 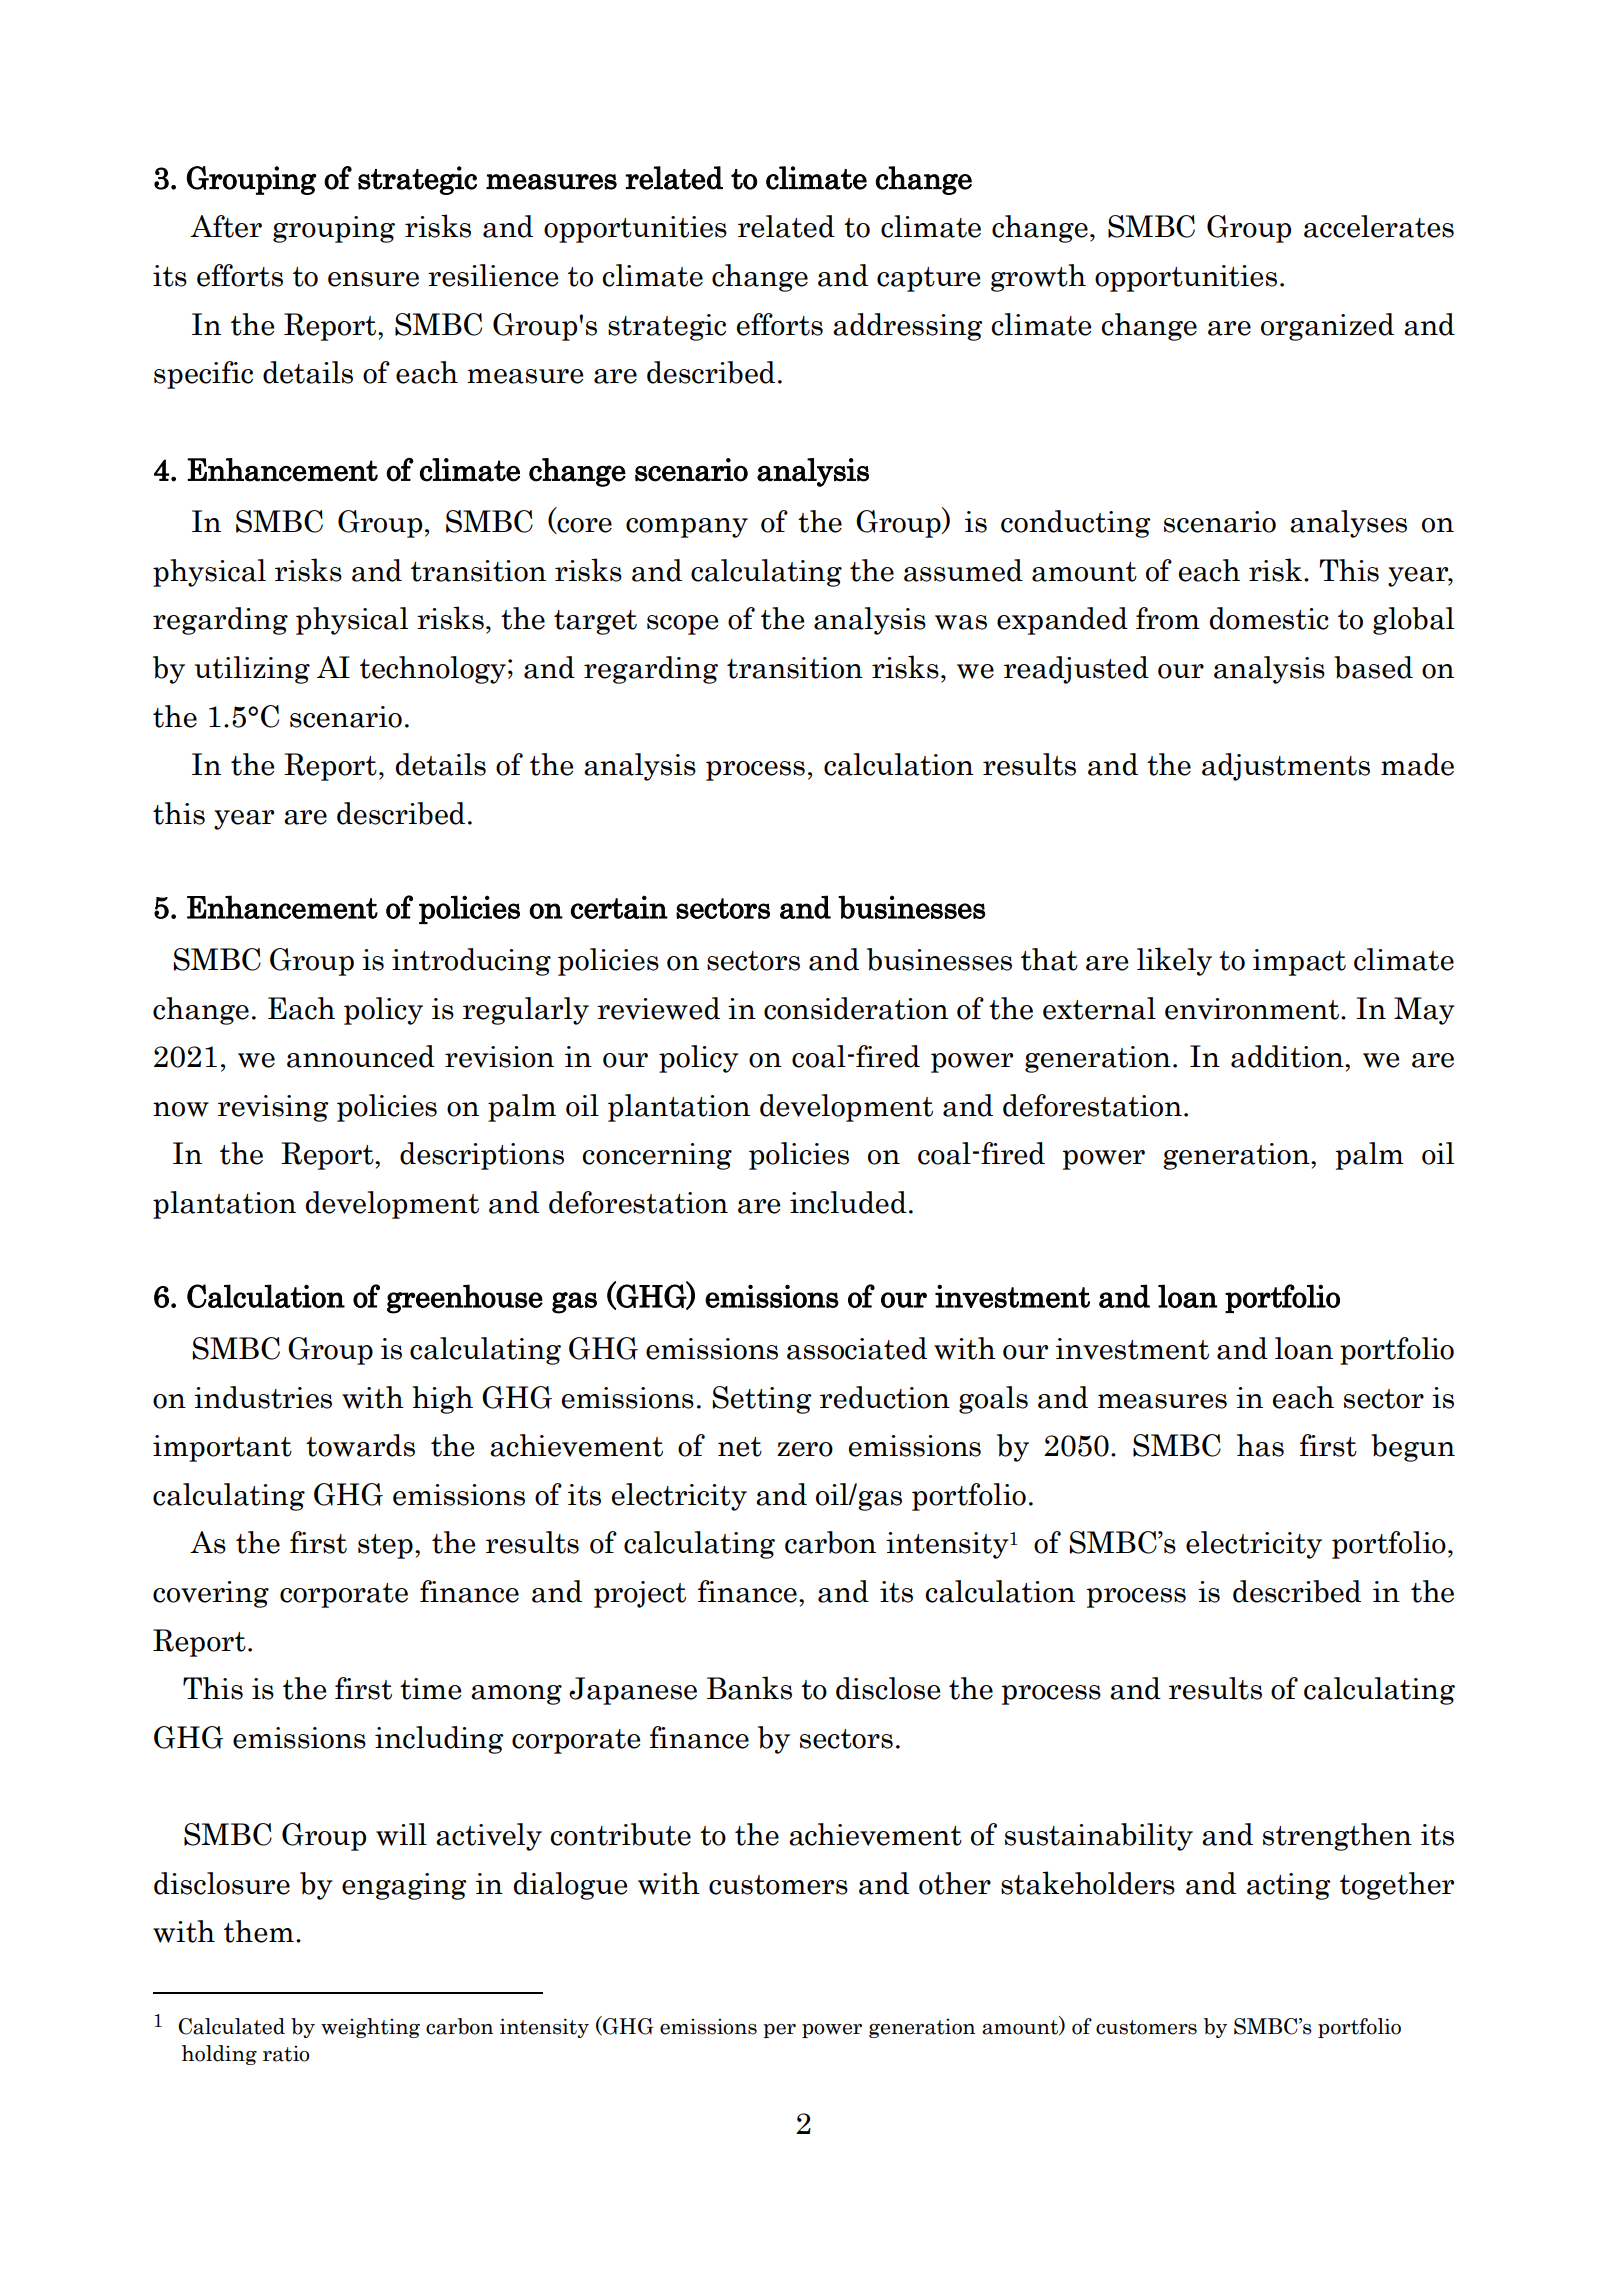 What do you see at coordinates (1327, 327) in the page?
I see `organized` at bounding box center [1327, 327].
